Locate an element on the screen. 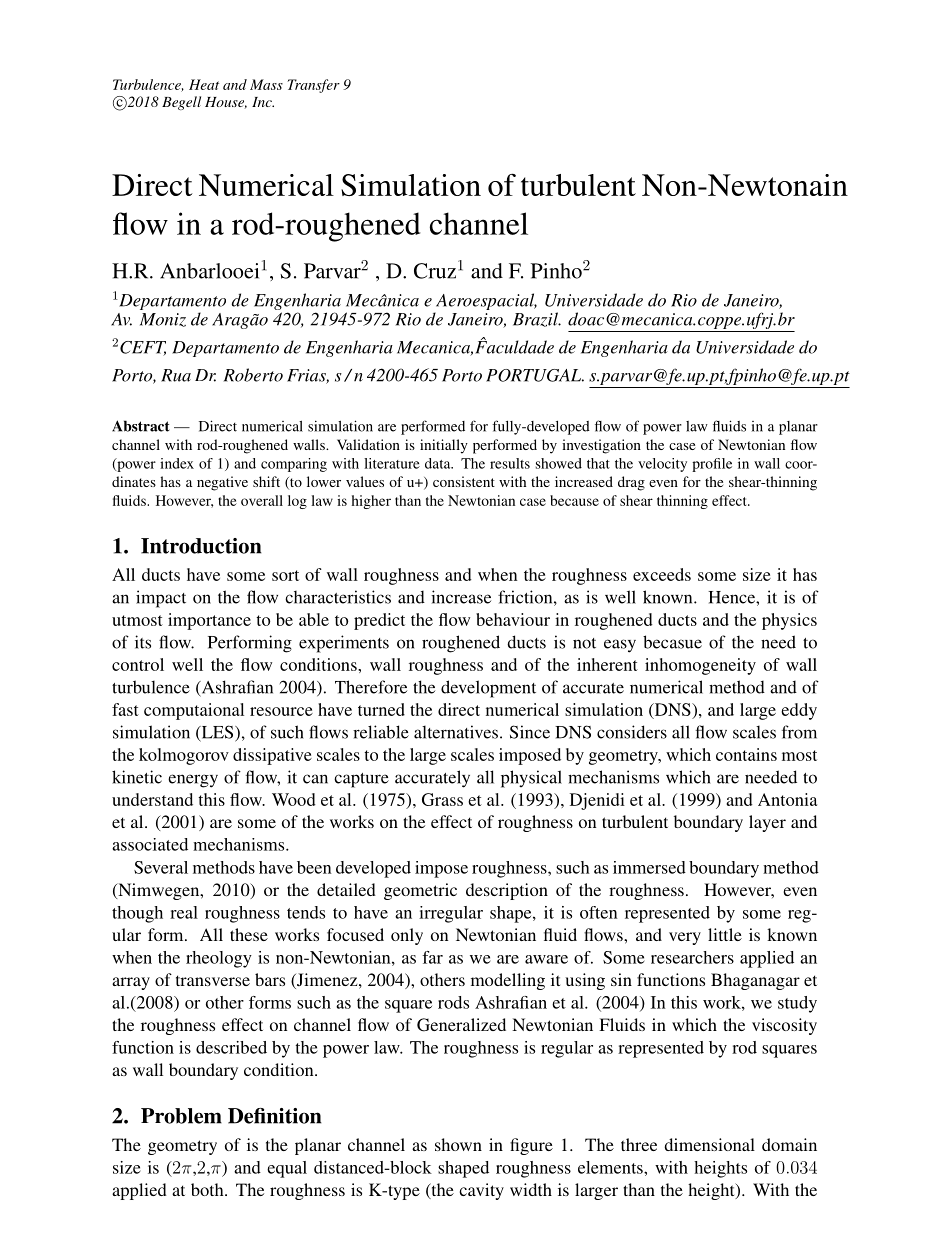 This screenshot has width=952, height=1233. Transfer is located at coordinates (313, 86).
